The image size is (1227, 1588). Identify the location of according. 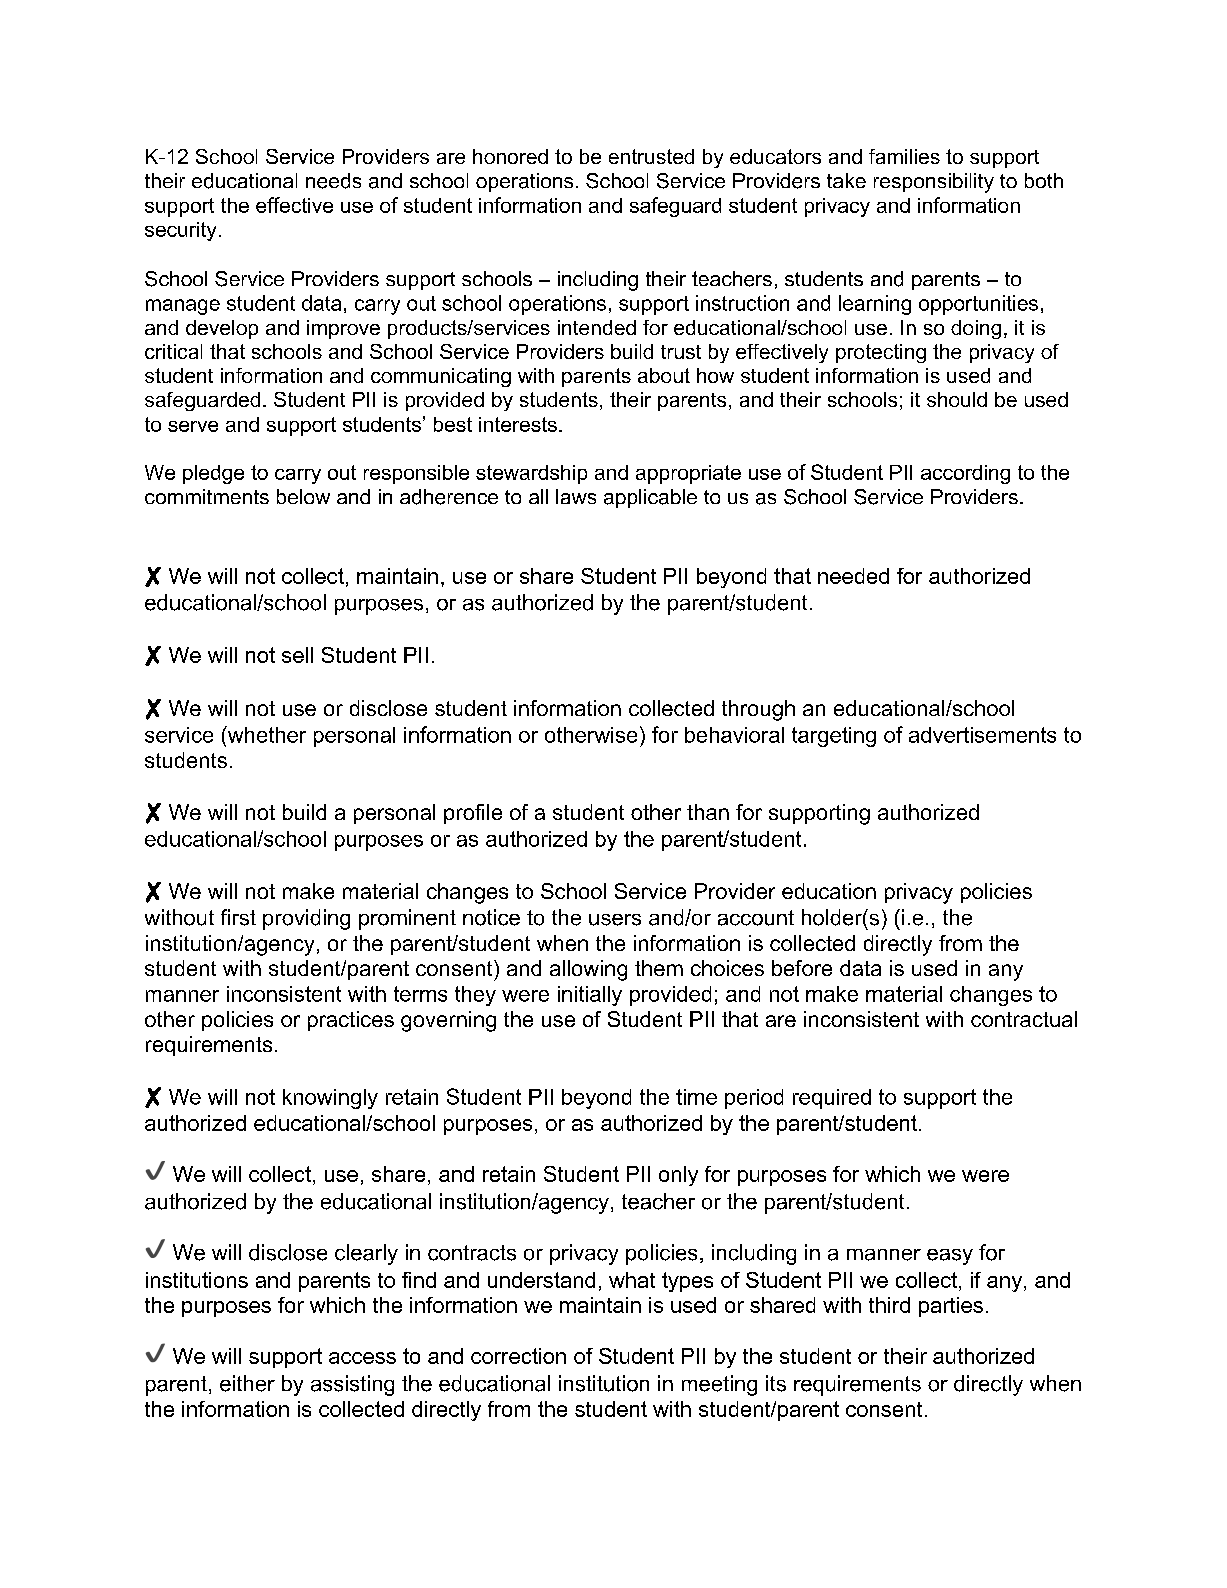
(965, 474).
